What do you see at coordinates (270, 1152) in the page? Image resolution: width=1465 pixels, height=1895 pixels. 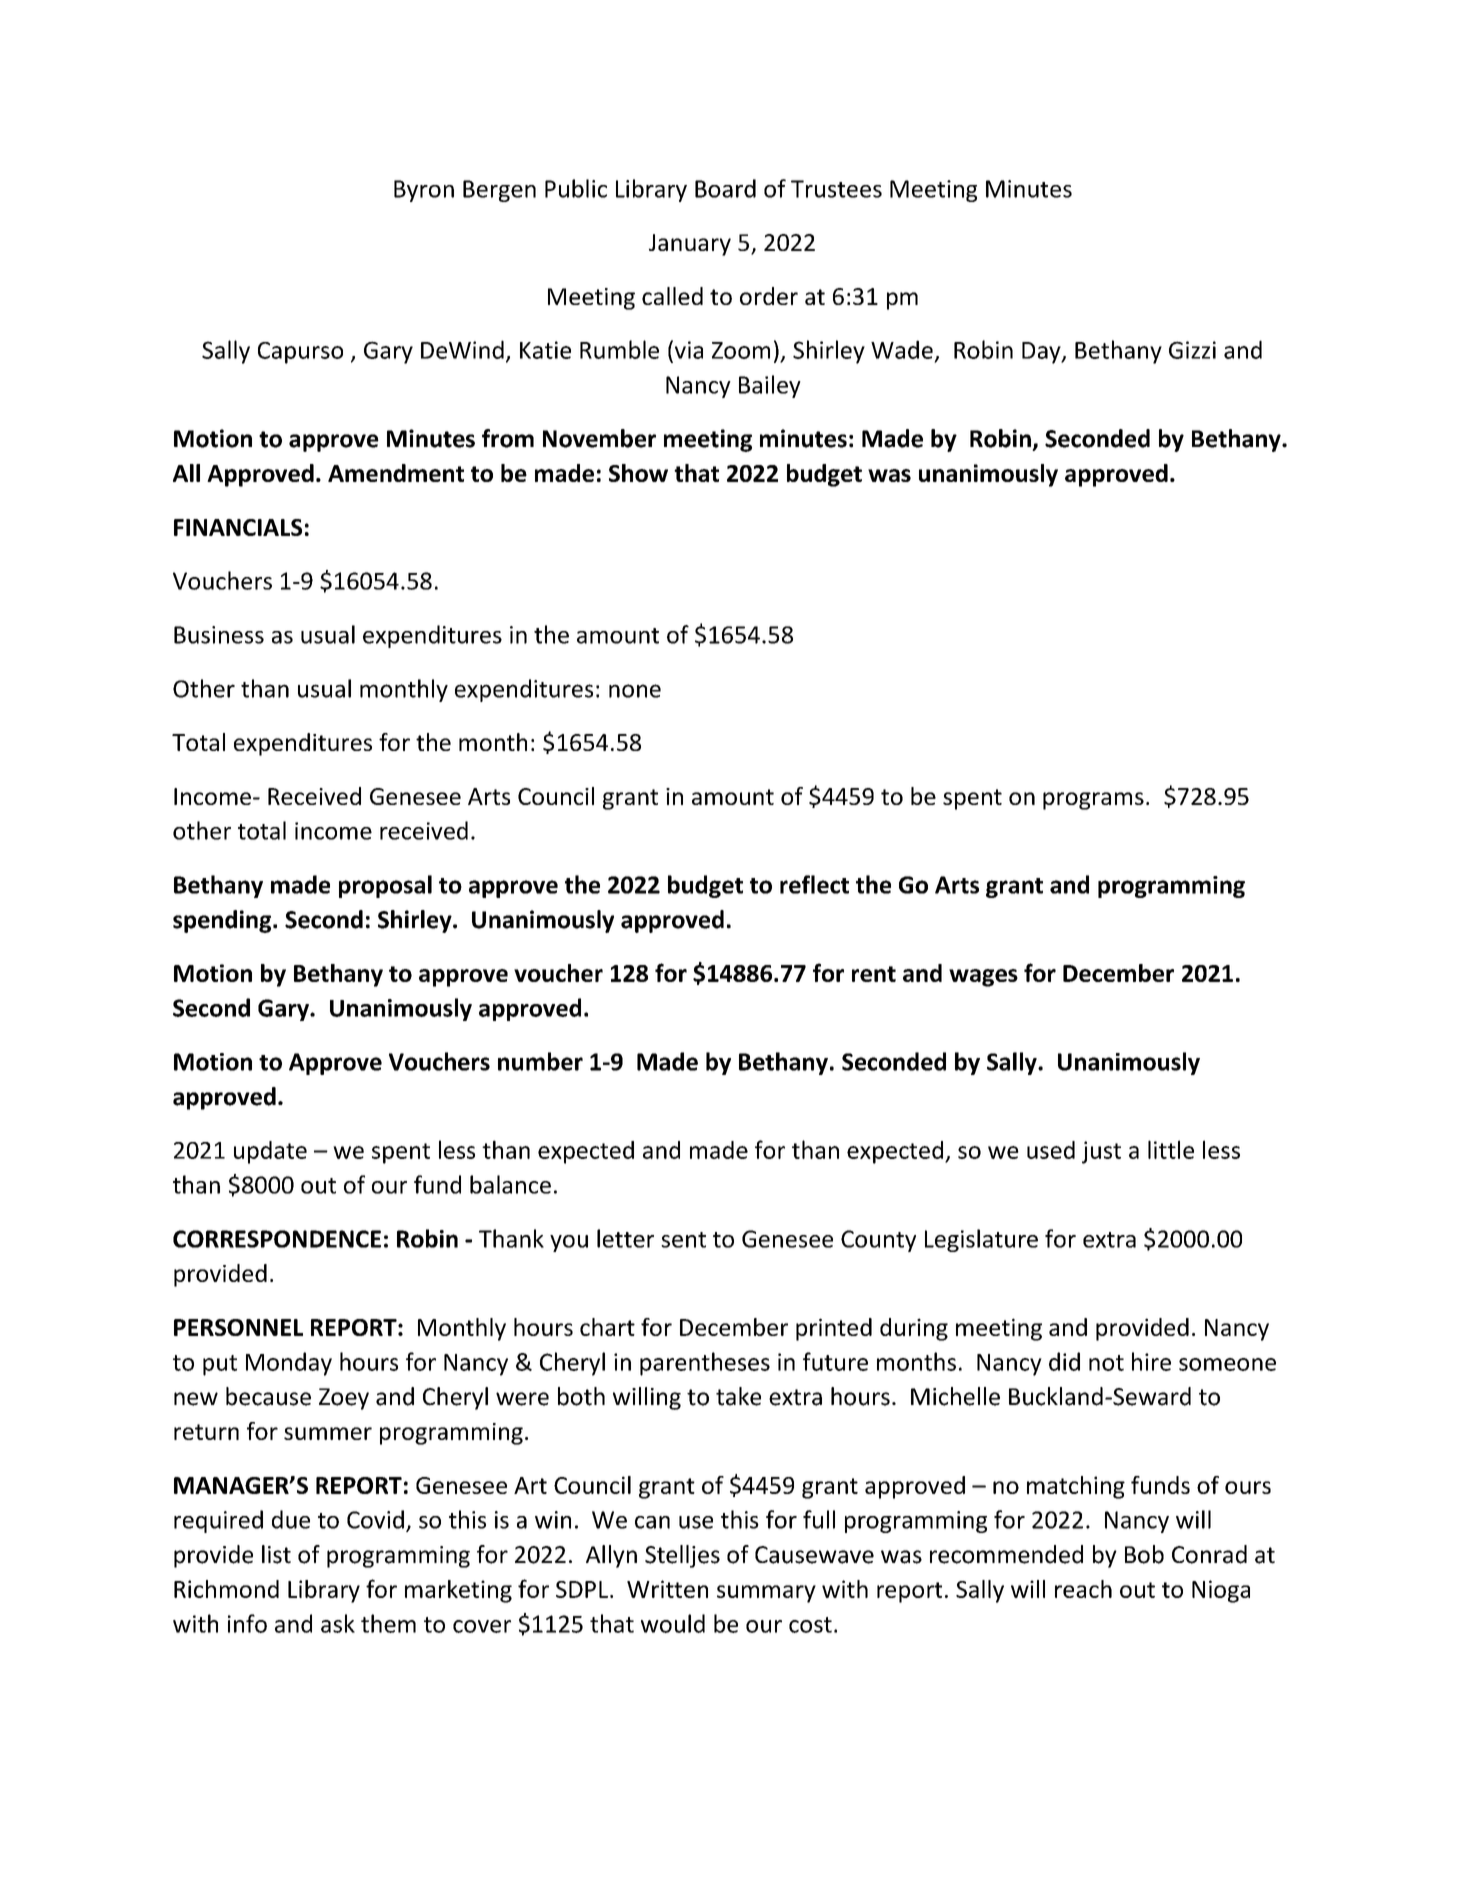 I see `update` at bounding box center [270, 1152].
